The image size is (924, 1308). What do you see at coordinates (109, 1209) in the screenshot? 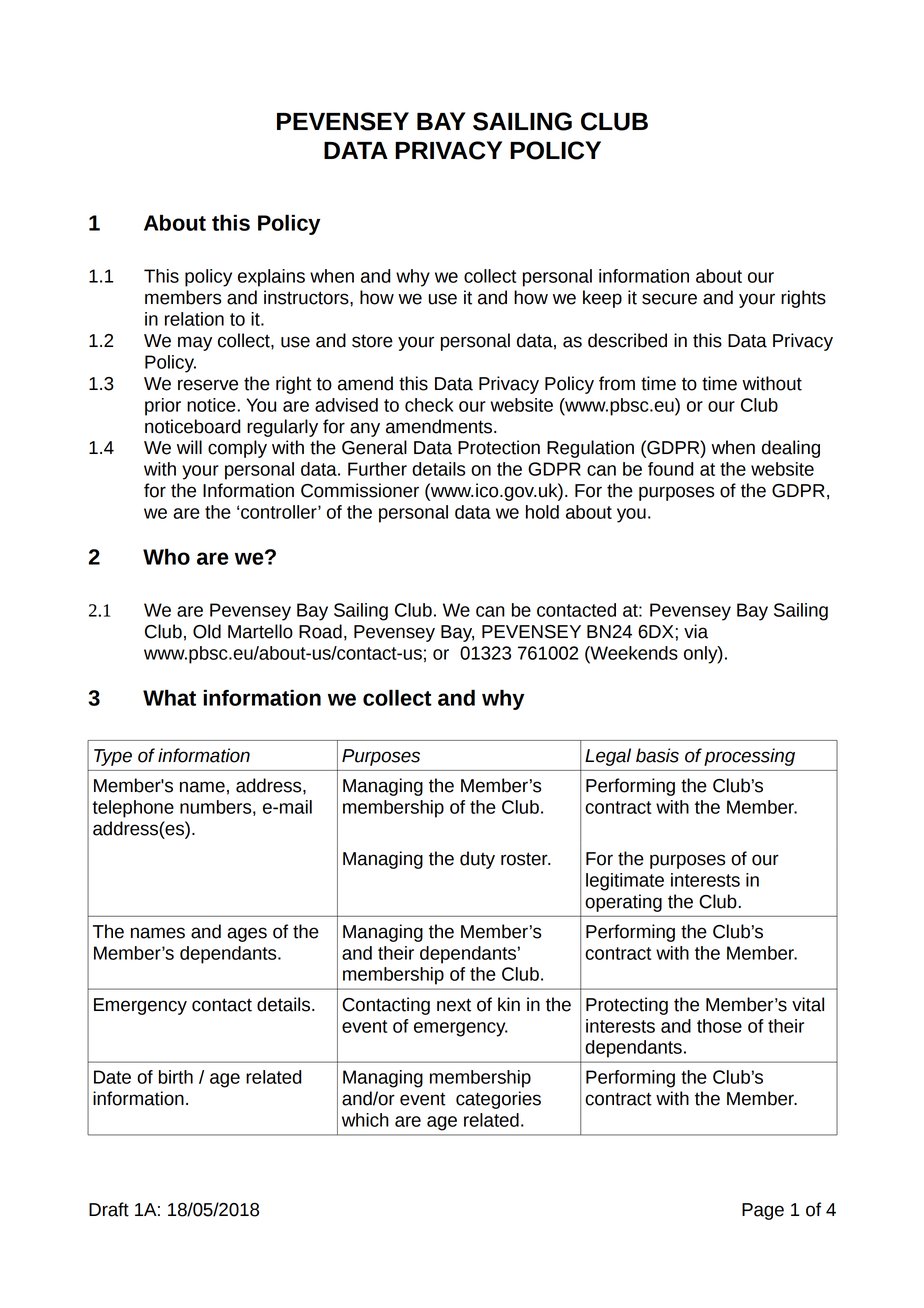
I see `Draft` at bounding box center [109, 1209].
